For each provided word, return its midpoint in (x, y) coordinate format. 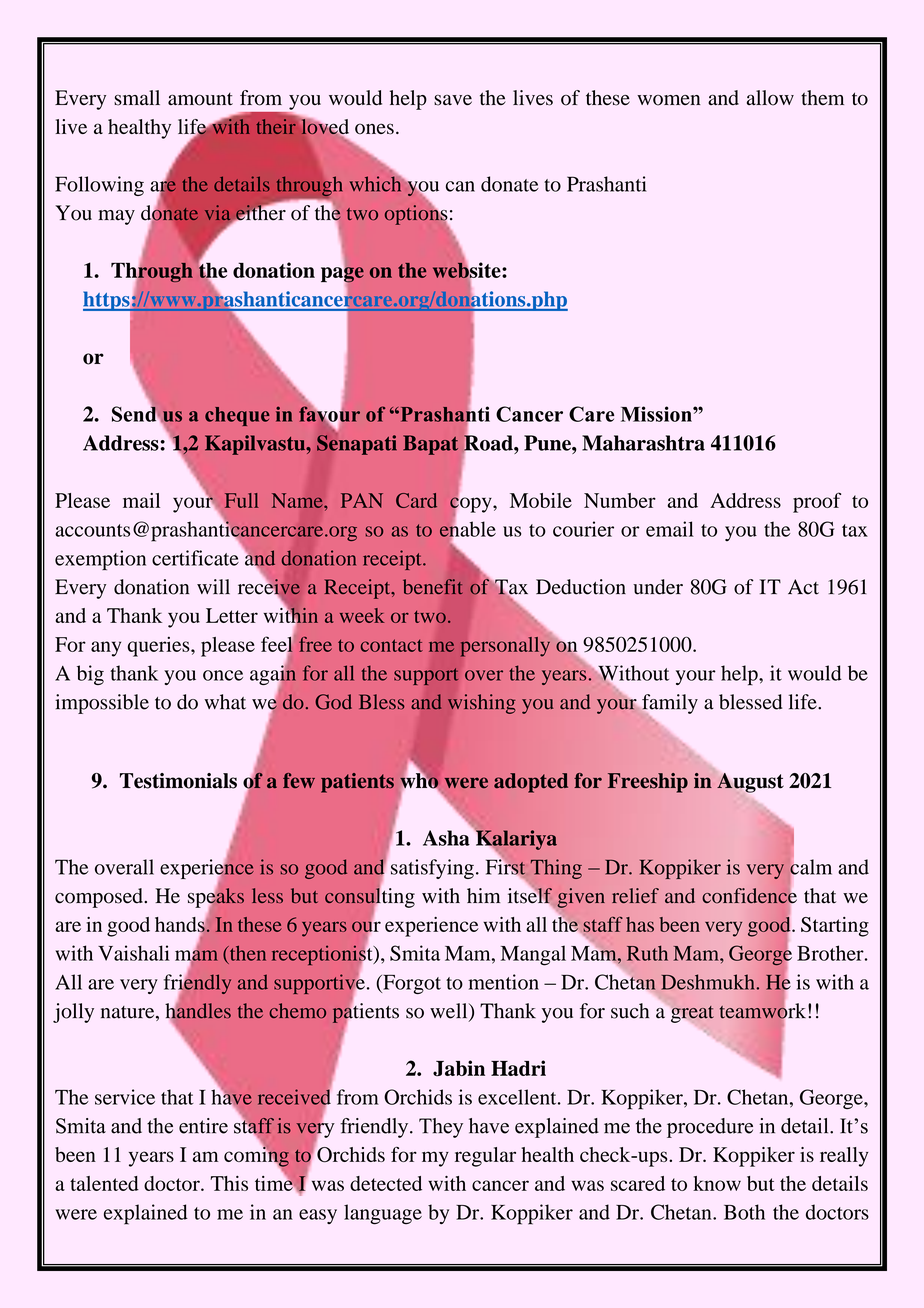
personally (505, 647)
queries (160, 647)
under (658, 587)
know (717, 1183)
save (453, 100)
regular (485, 1157)
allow (770, 98)
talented (104, 1183)
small (137, 98)
